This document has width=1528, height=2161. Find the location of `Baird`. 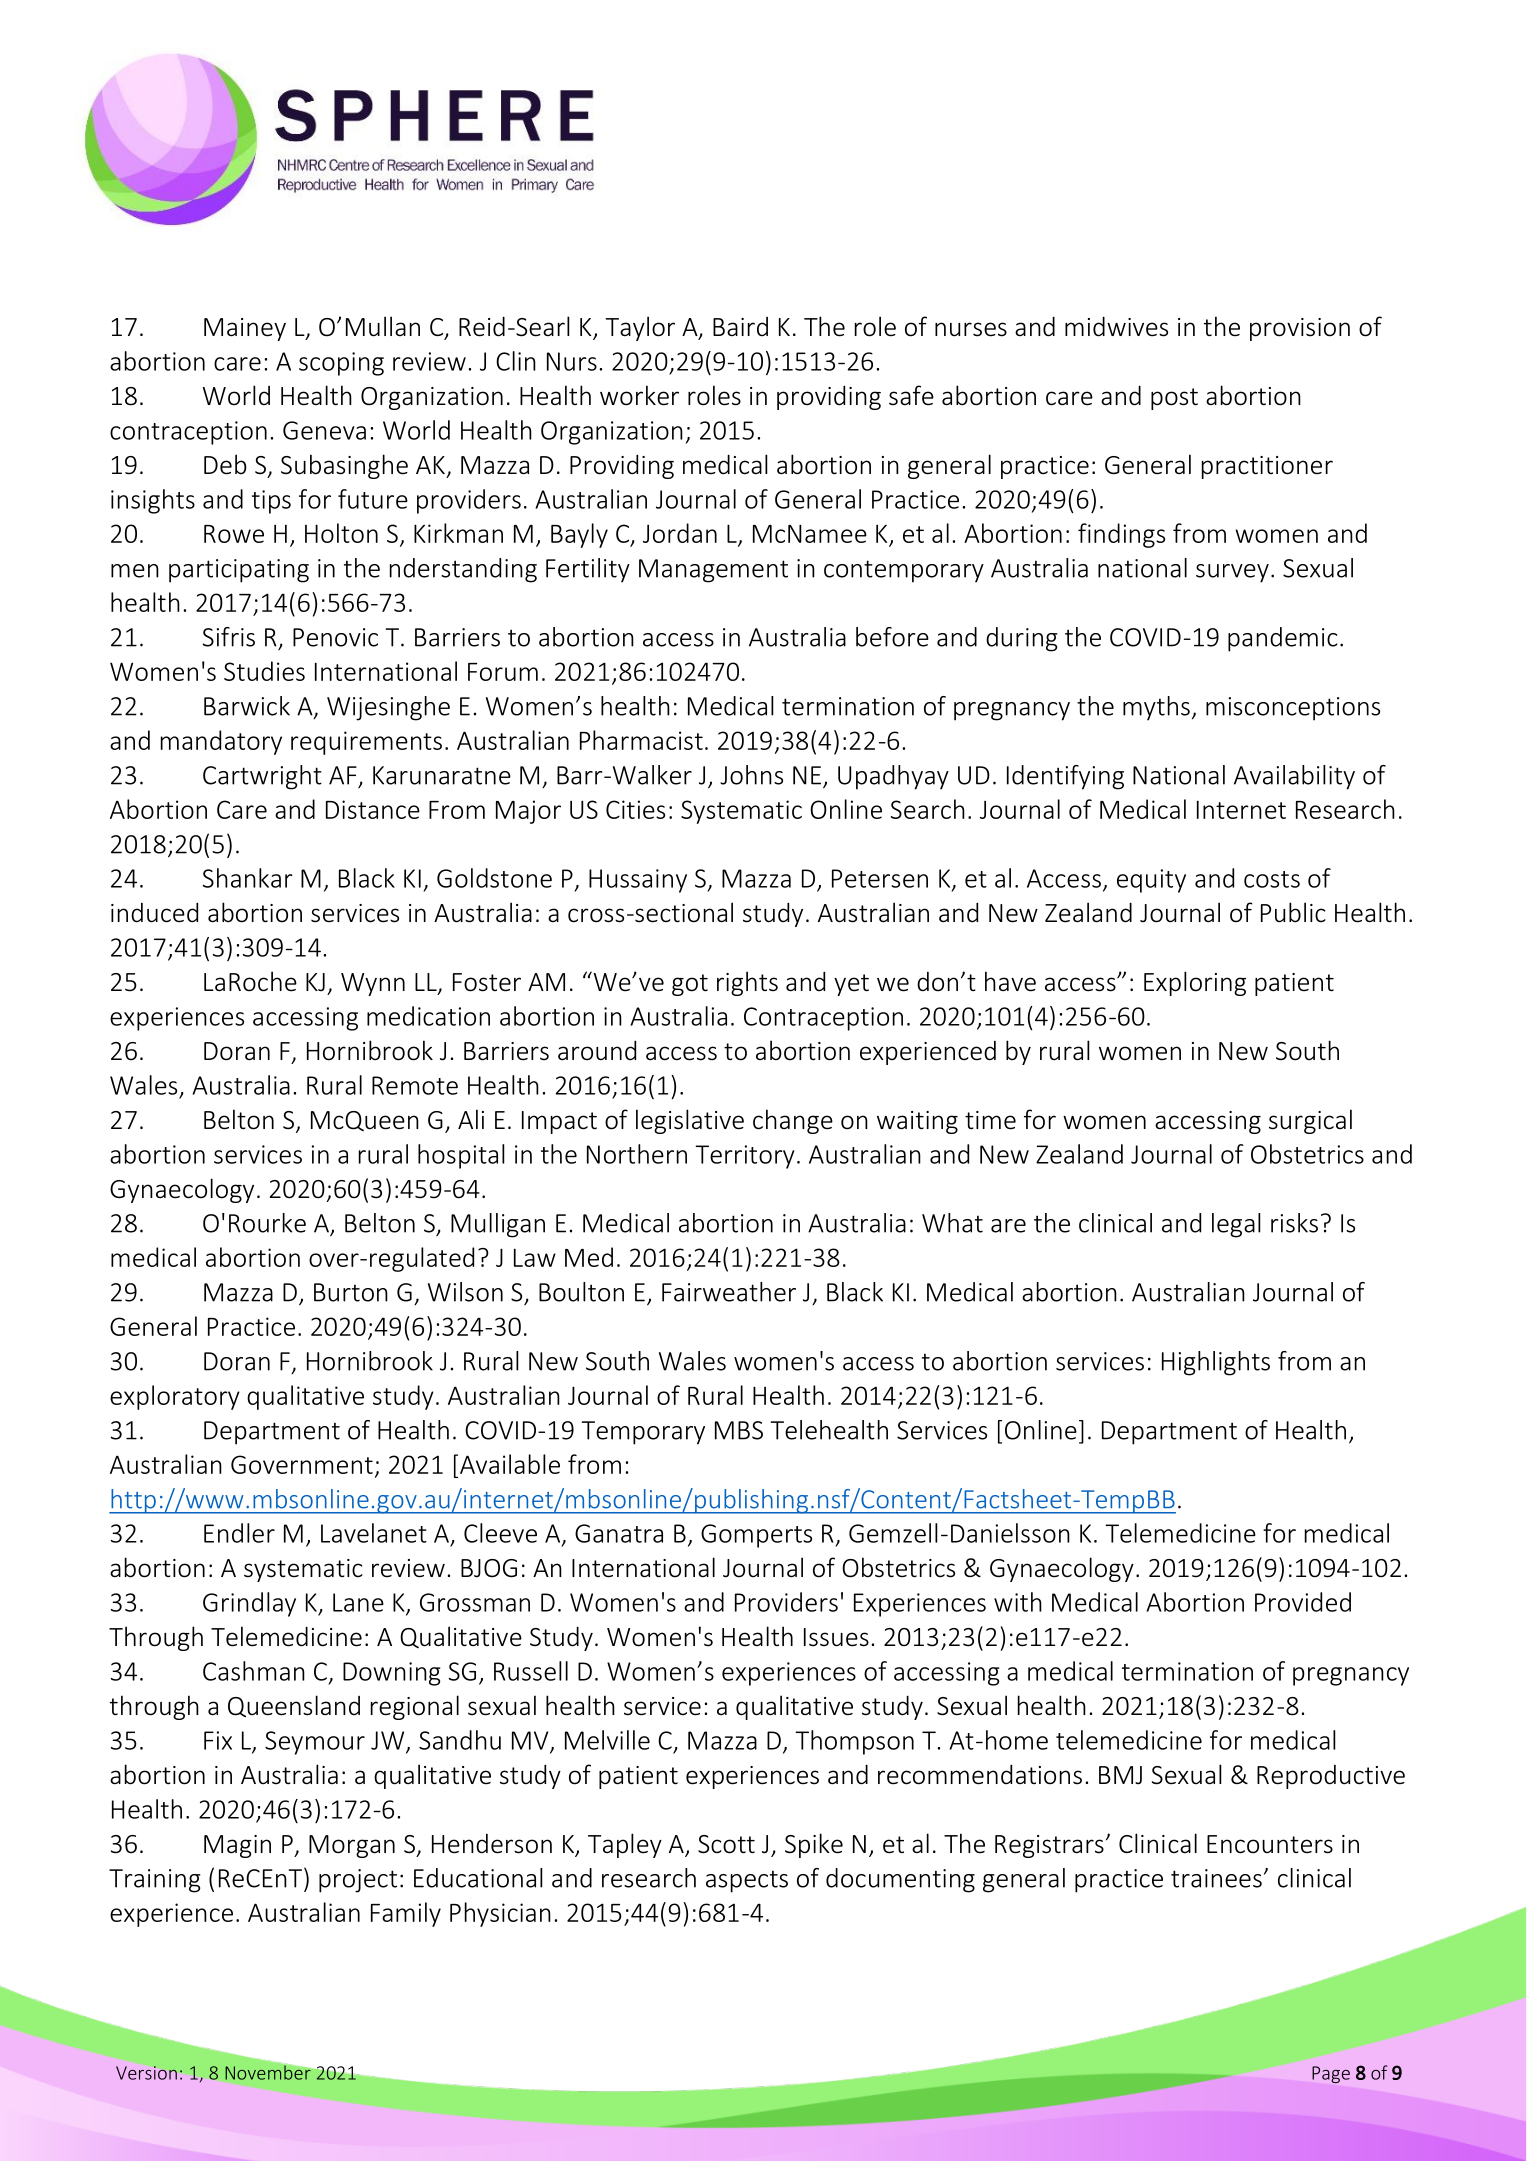

Baird is located at coordinates (740, 326).
